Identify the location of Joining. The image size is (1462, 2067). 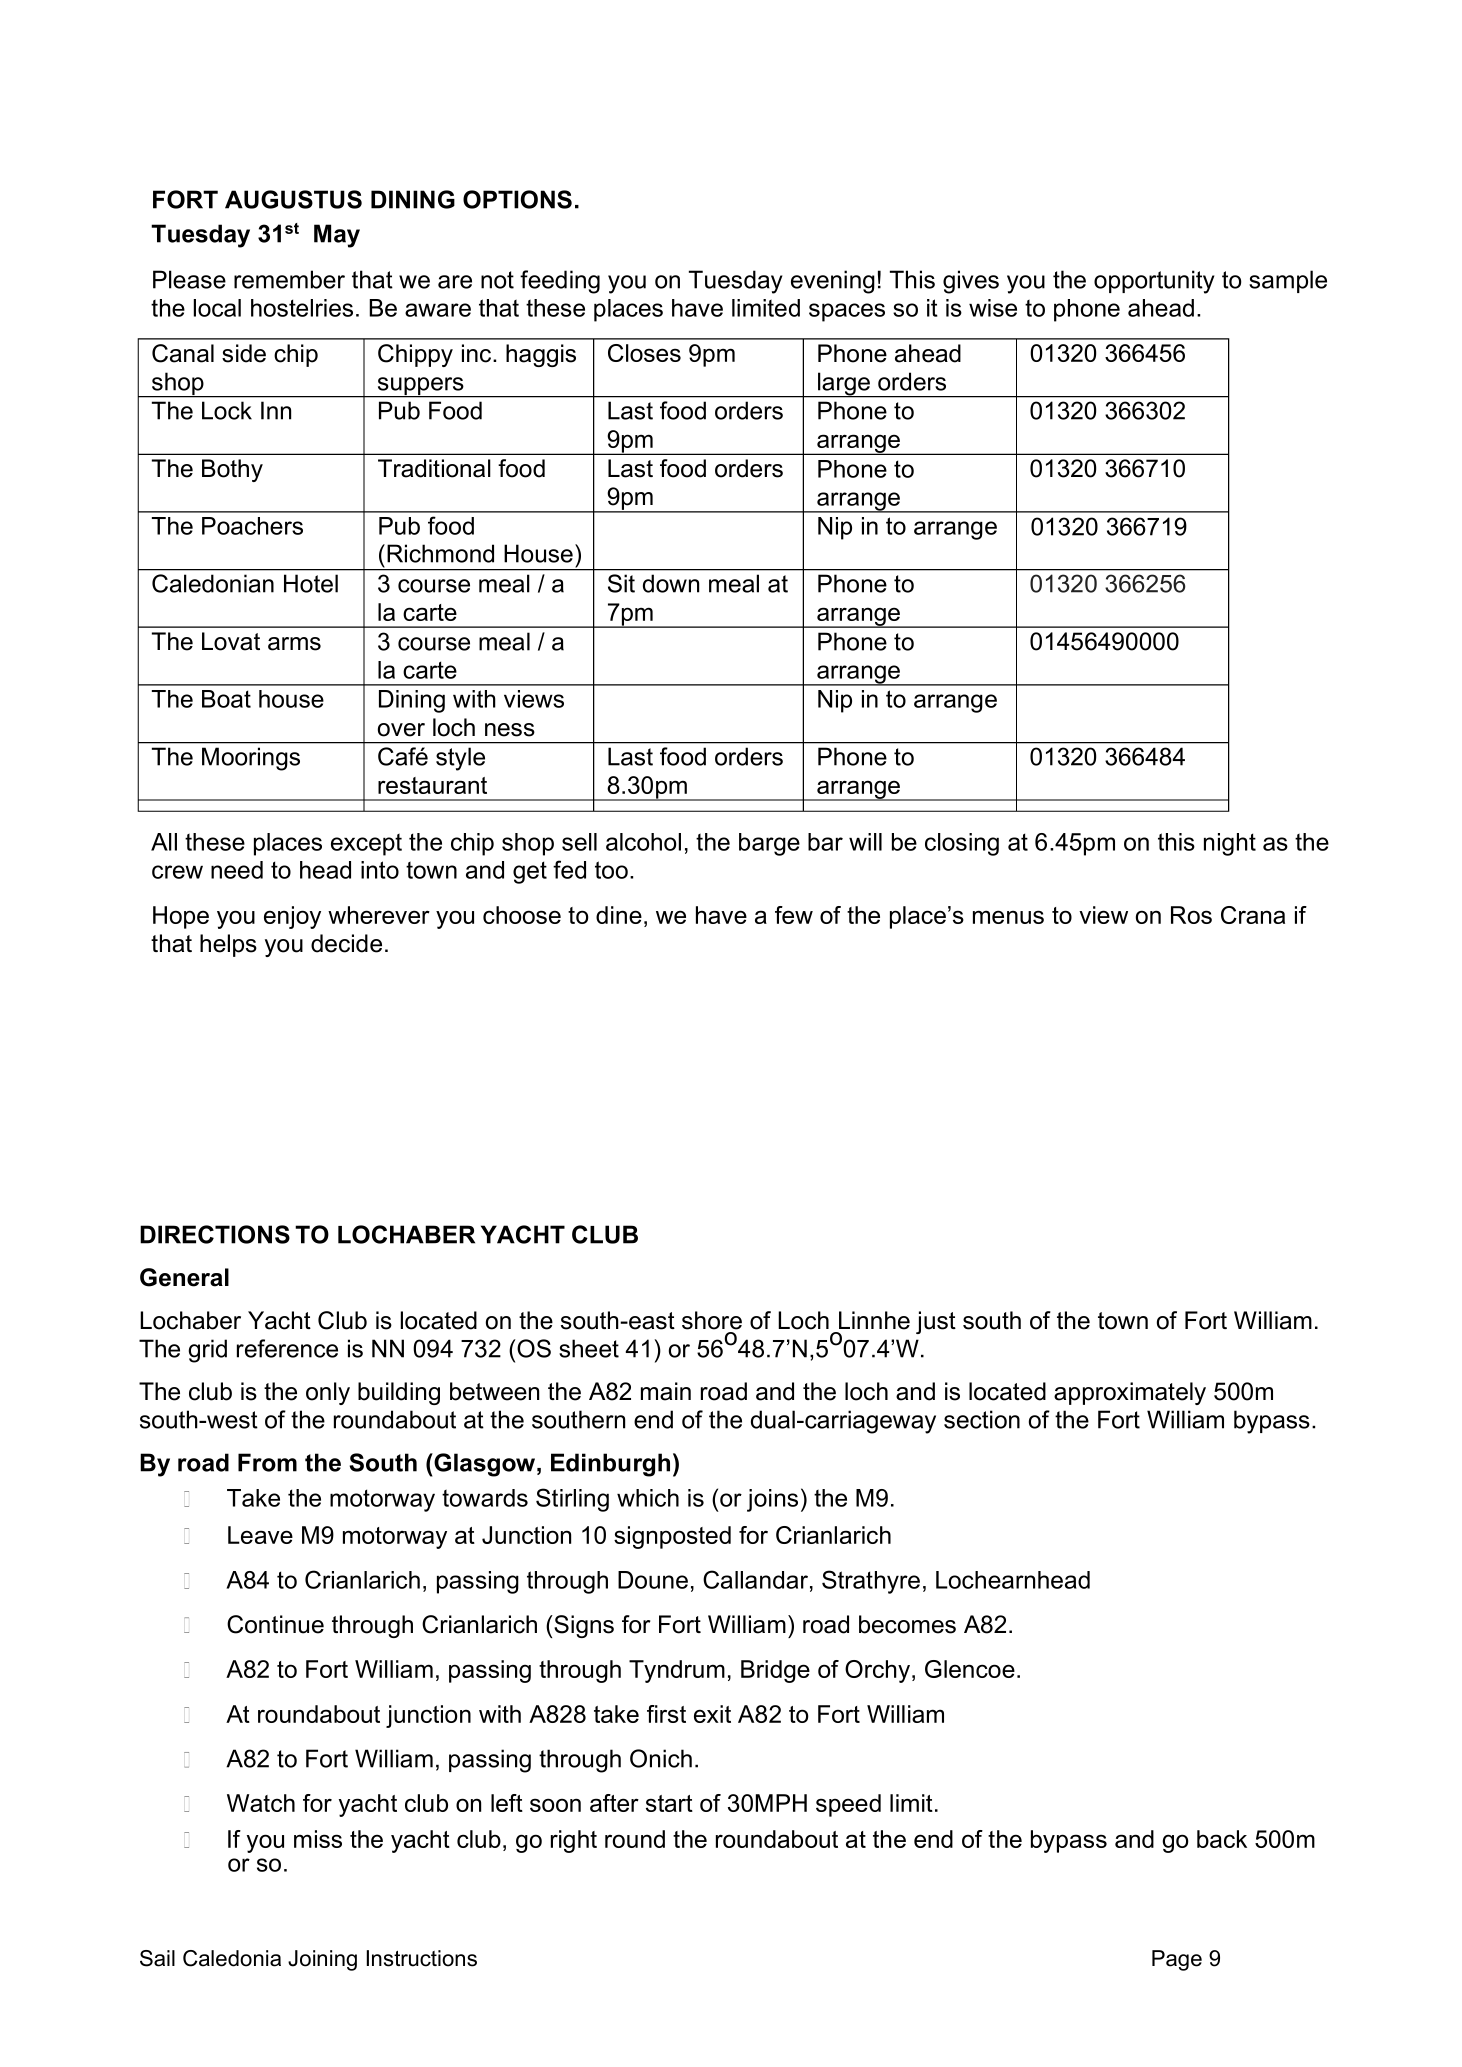
(322, 1960).
